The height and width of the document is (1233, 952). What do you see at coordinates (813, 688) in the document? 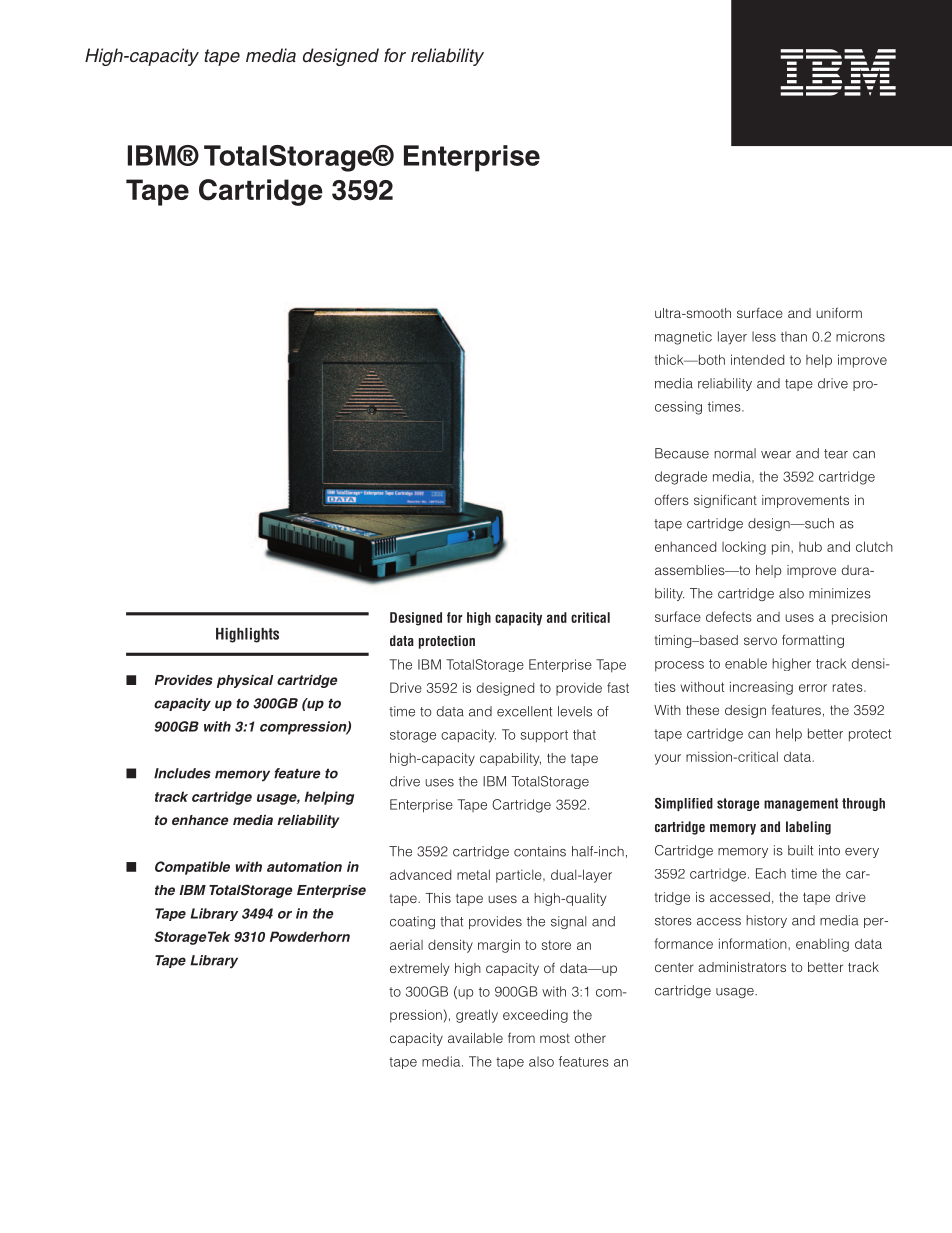
I see `error` at bounding box center [813, 688].
